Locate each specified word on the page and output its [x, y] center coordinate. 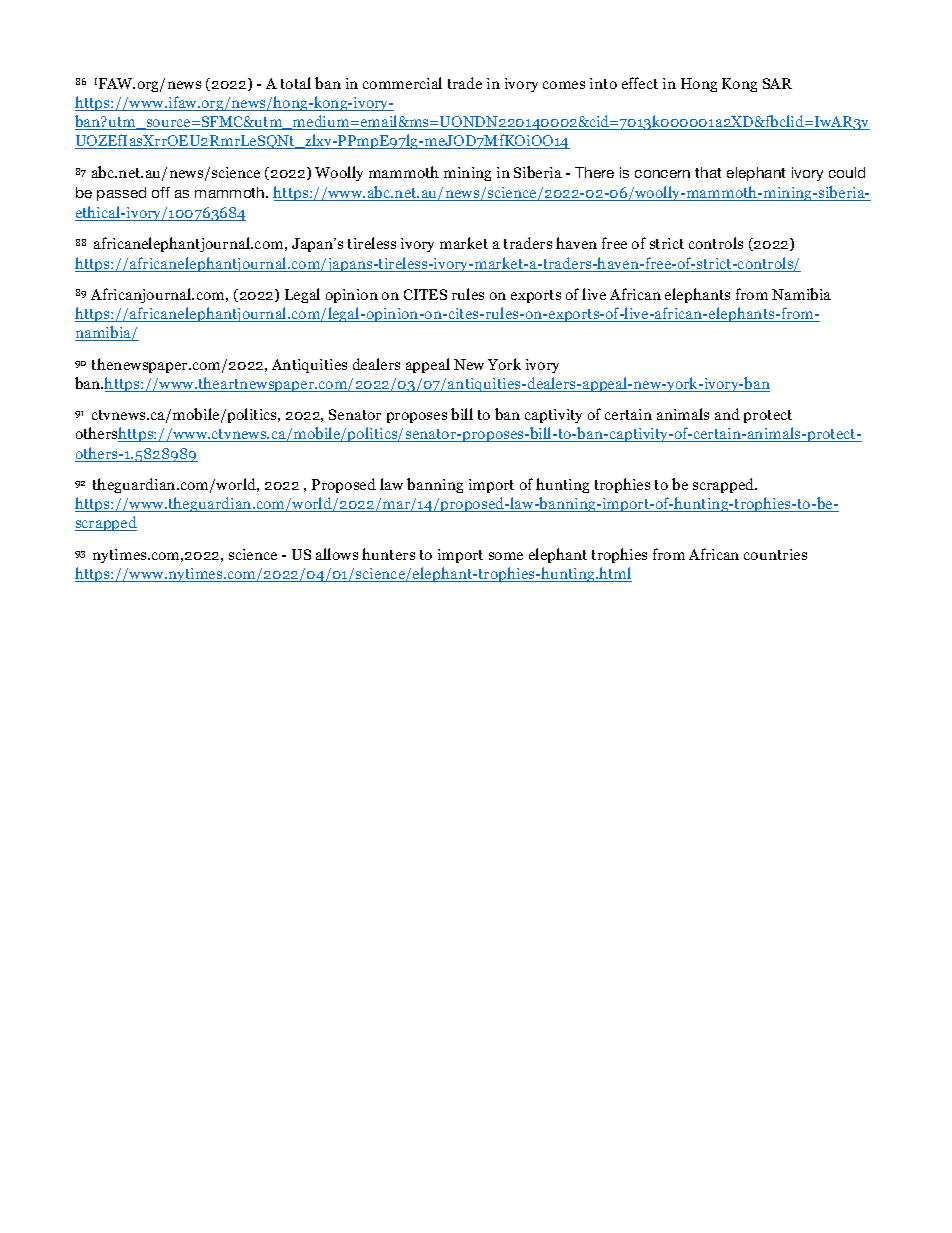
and [727, 414]
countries [775, 554]
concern [662, 174]
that [708, 172]
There [594, 172]
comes [564, 85]
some [506, 556]
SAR [777, 83]
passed [121, 194]
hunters [388, 554]
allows [337, 554]
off [161, 192]
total [296, 83]
